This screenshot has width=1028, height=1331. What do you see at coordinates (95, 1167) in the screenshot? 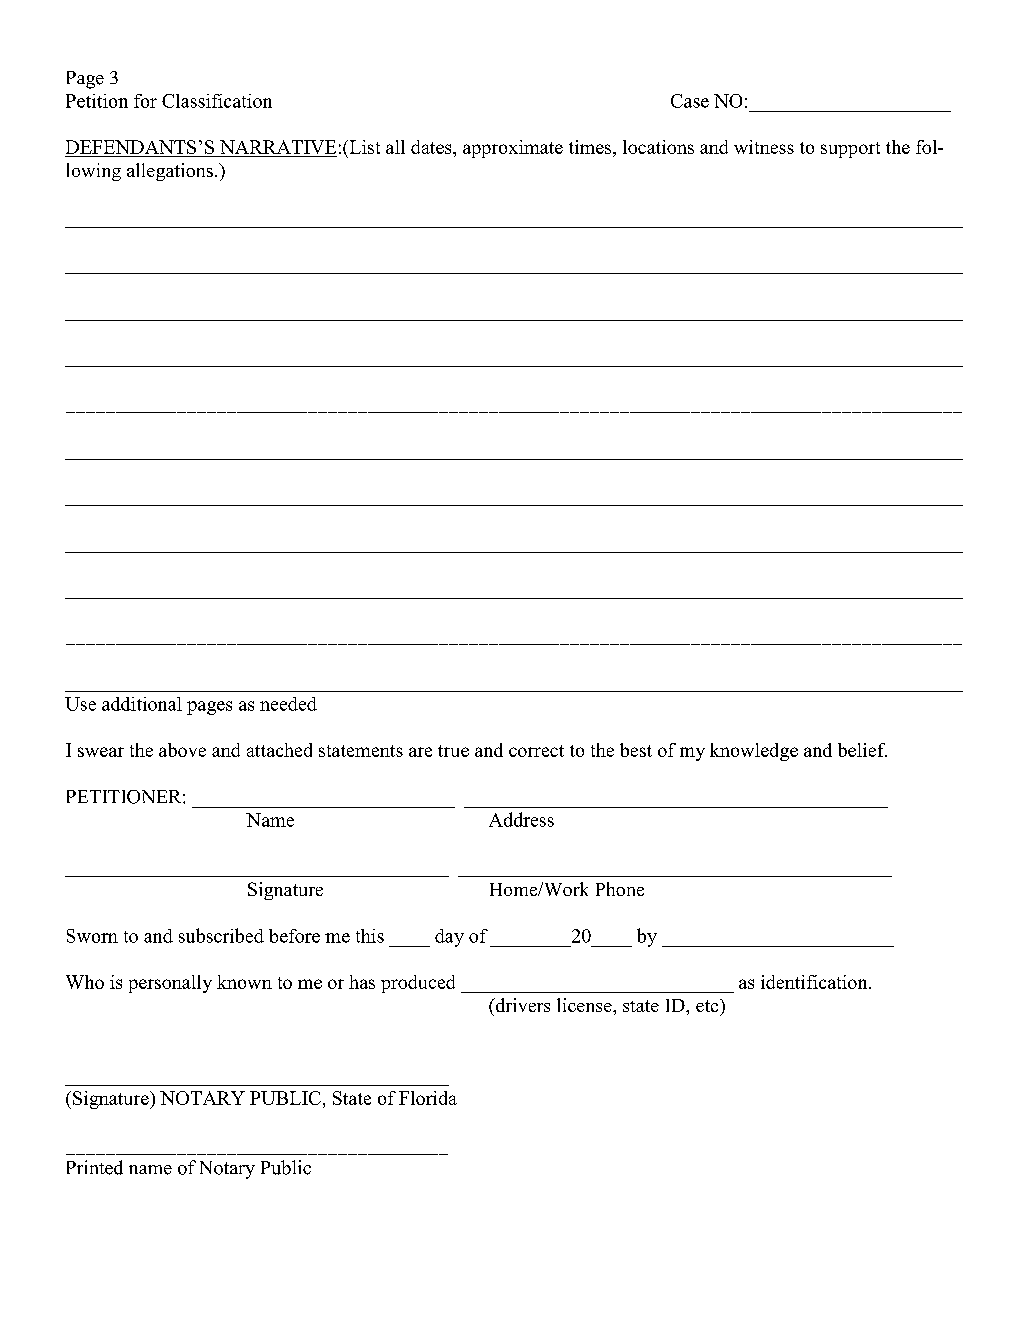
I see `Printed` at bounding box center [95, 1167].
